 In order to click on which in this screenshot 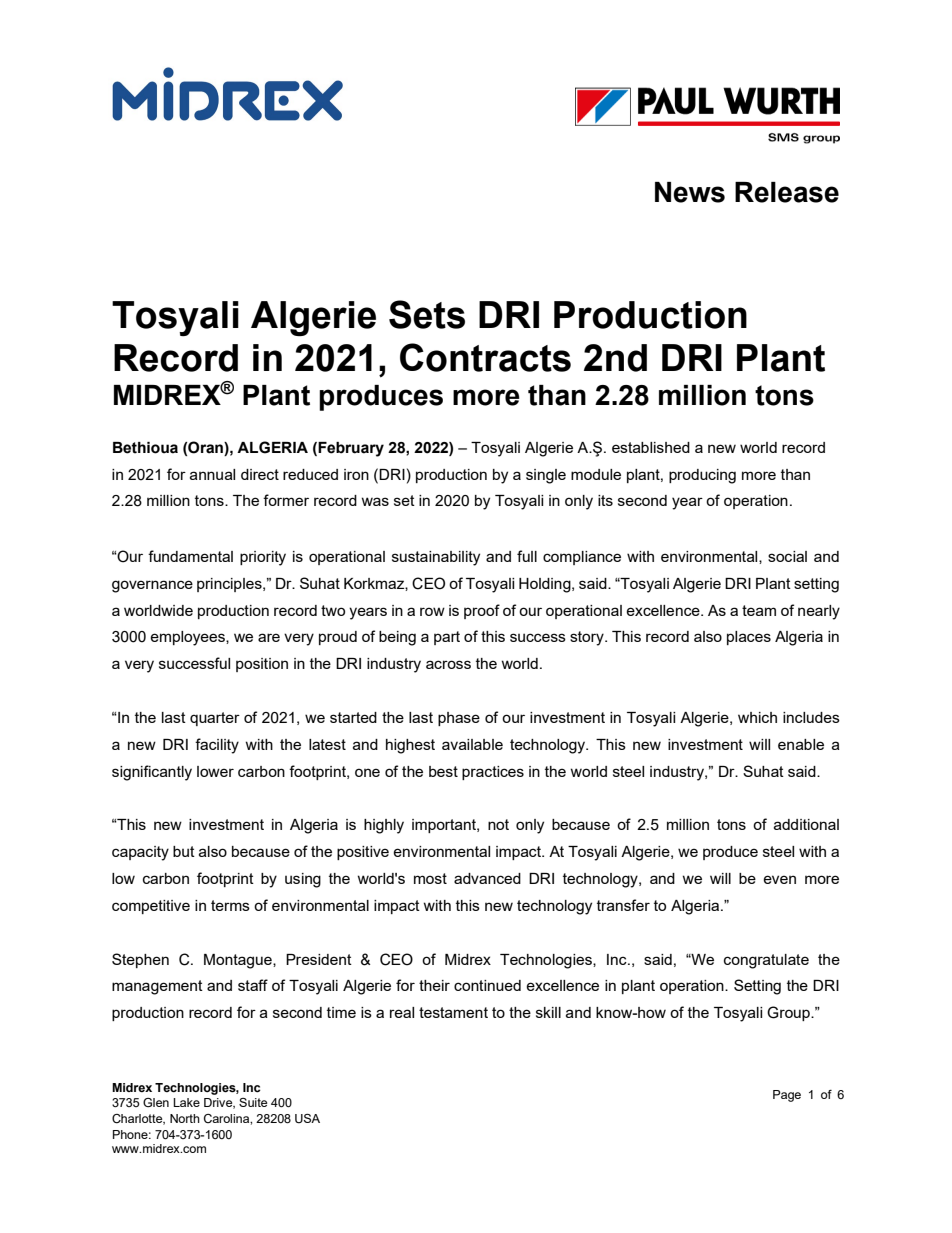, I will do `click(757, 717)`.
